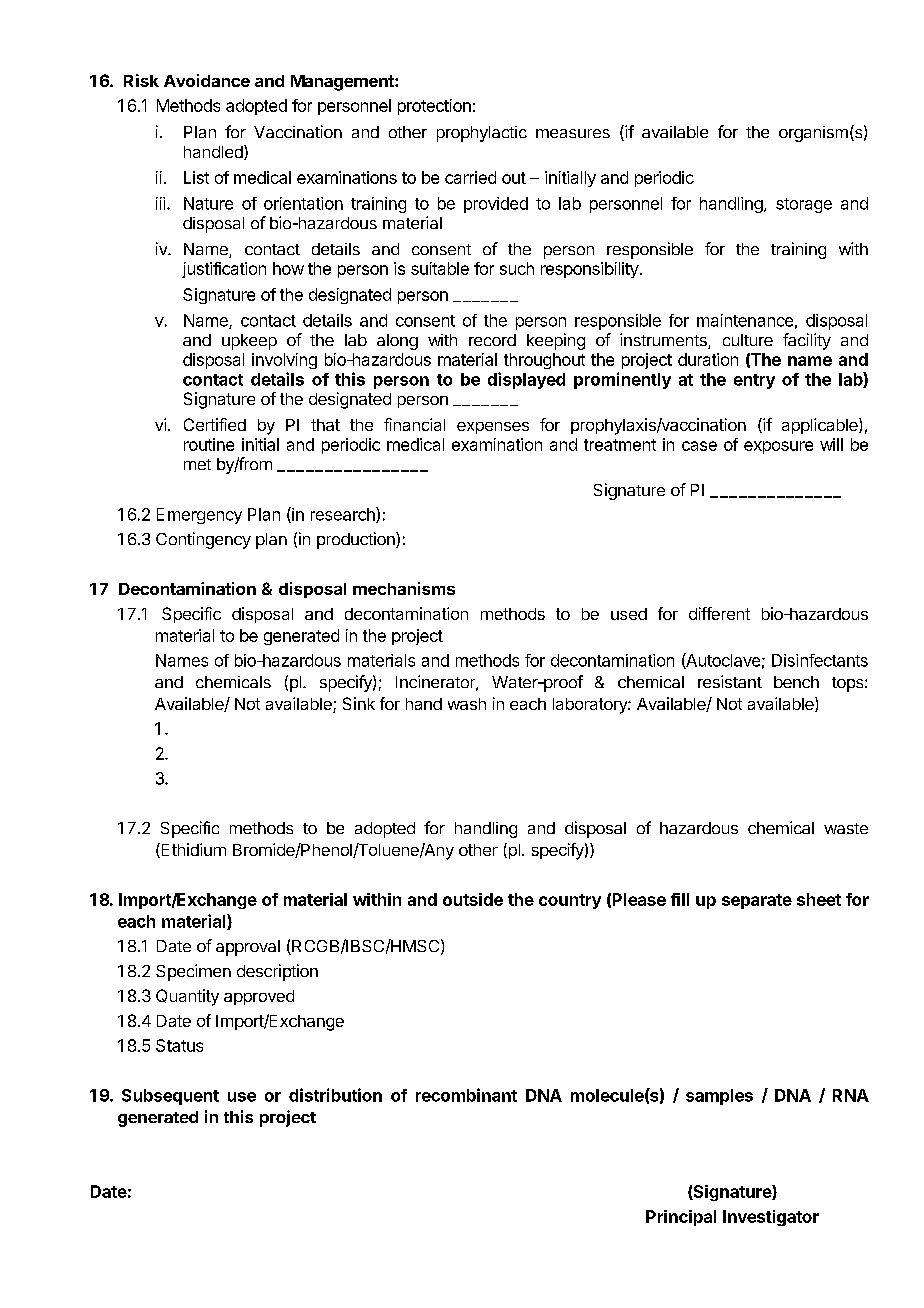 The height and width of the document is (1308, 924). What do you see at coordinates (466, 1095) in the document?
I see `recombinant` at bounding box center [466, 1095].
